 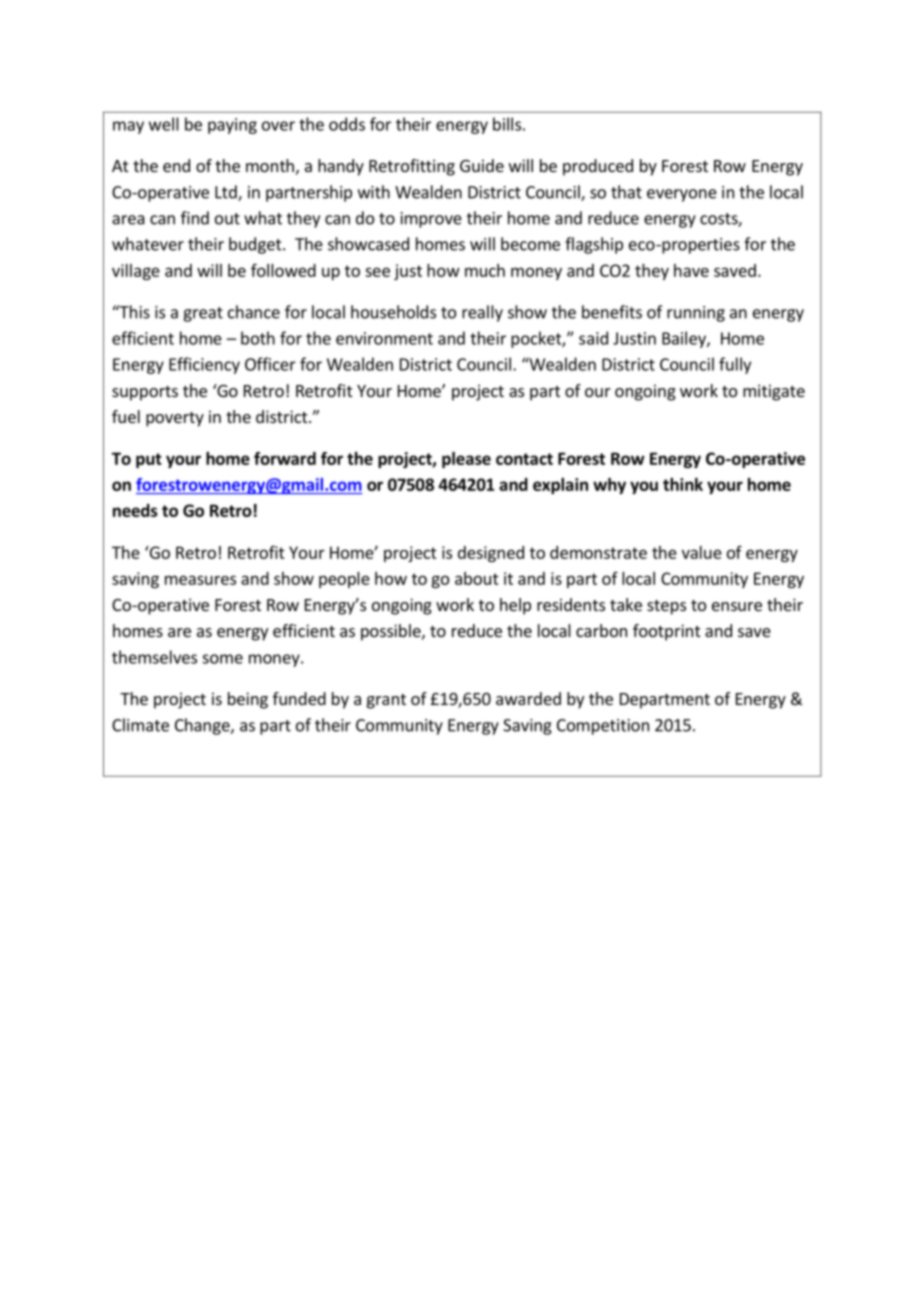 I want to click on value, so click(x=702, y=552).
